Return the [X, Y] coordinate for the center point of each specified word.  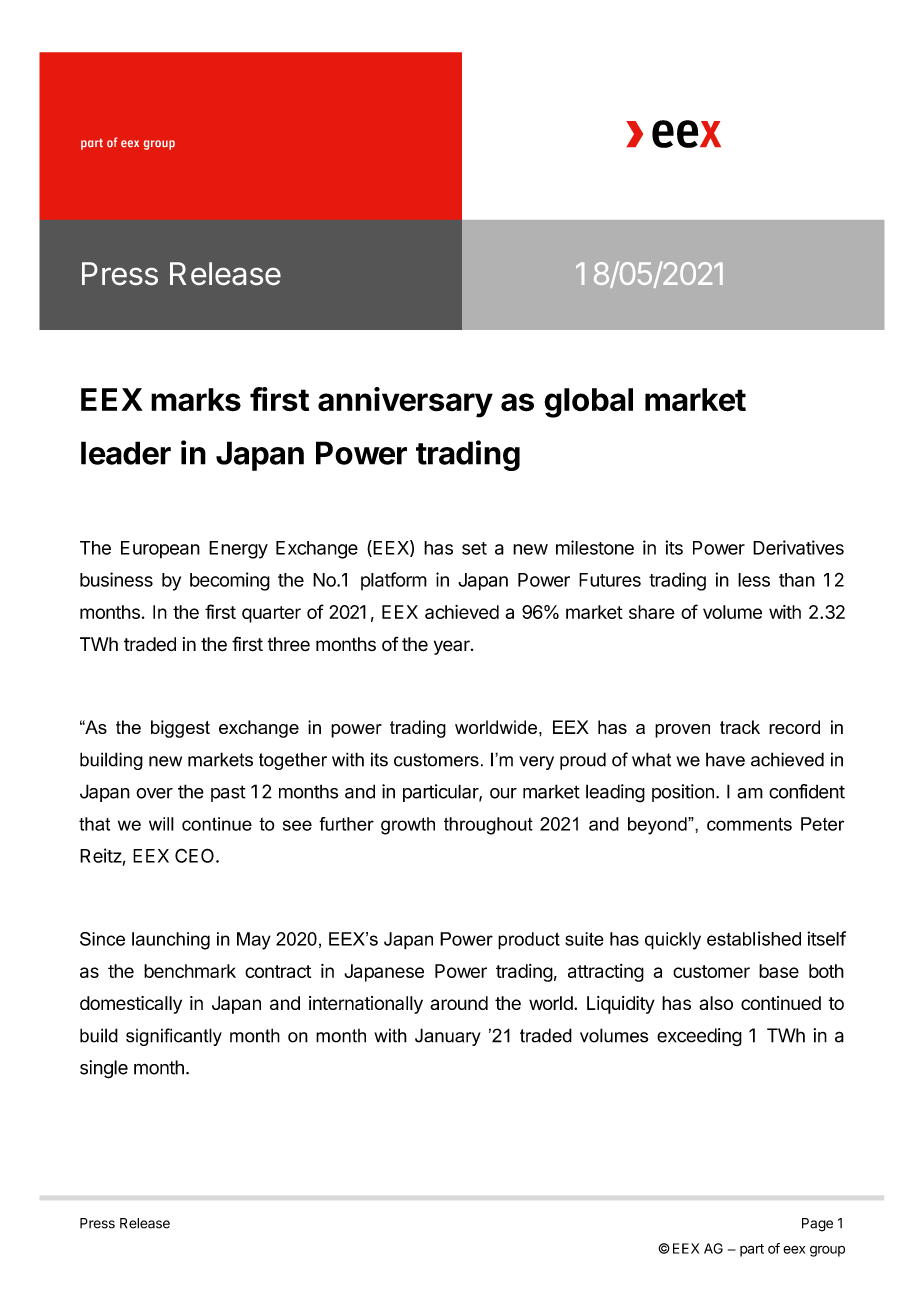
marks [196, 400]
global [588, 403]
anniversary [405, 402]
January [448, 1037]
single [104, 1069]
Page [817, 1225]
